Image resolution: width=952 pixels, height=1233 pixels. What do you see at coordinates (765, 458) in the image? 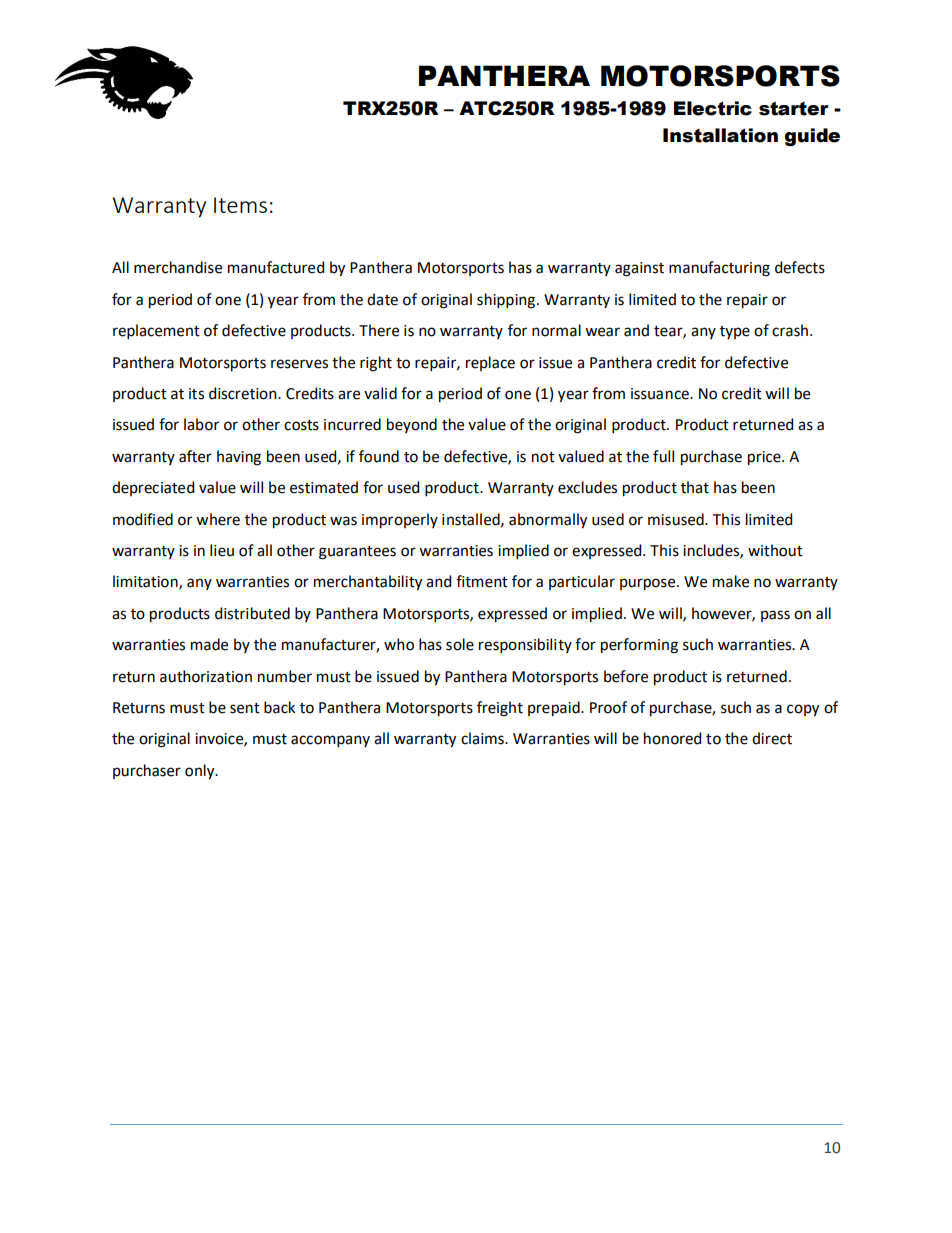
I see `price` at bounding box center [765, 458].
